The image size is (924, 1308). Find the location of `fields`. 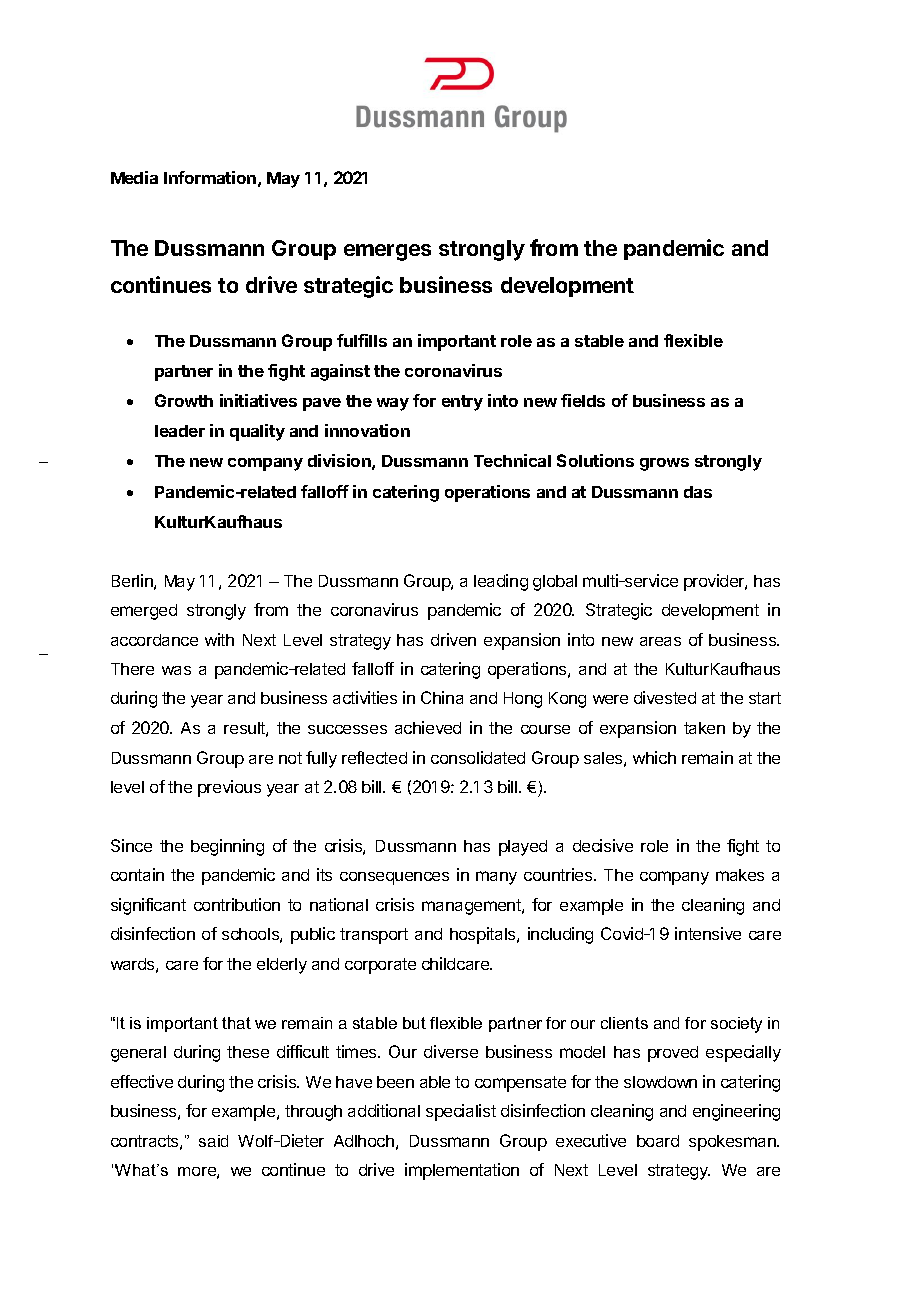

fields is located at coordinates (583, 400).
